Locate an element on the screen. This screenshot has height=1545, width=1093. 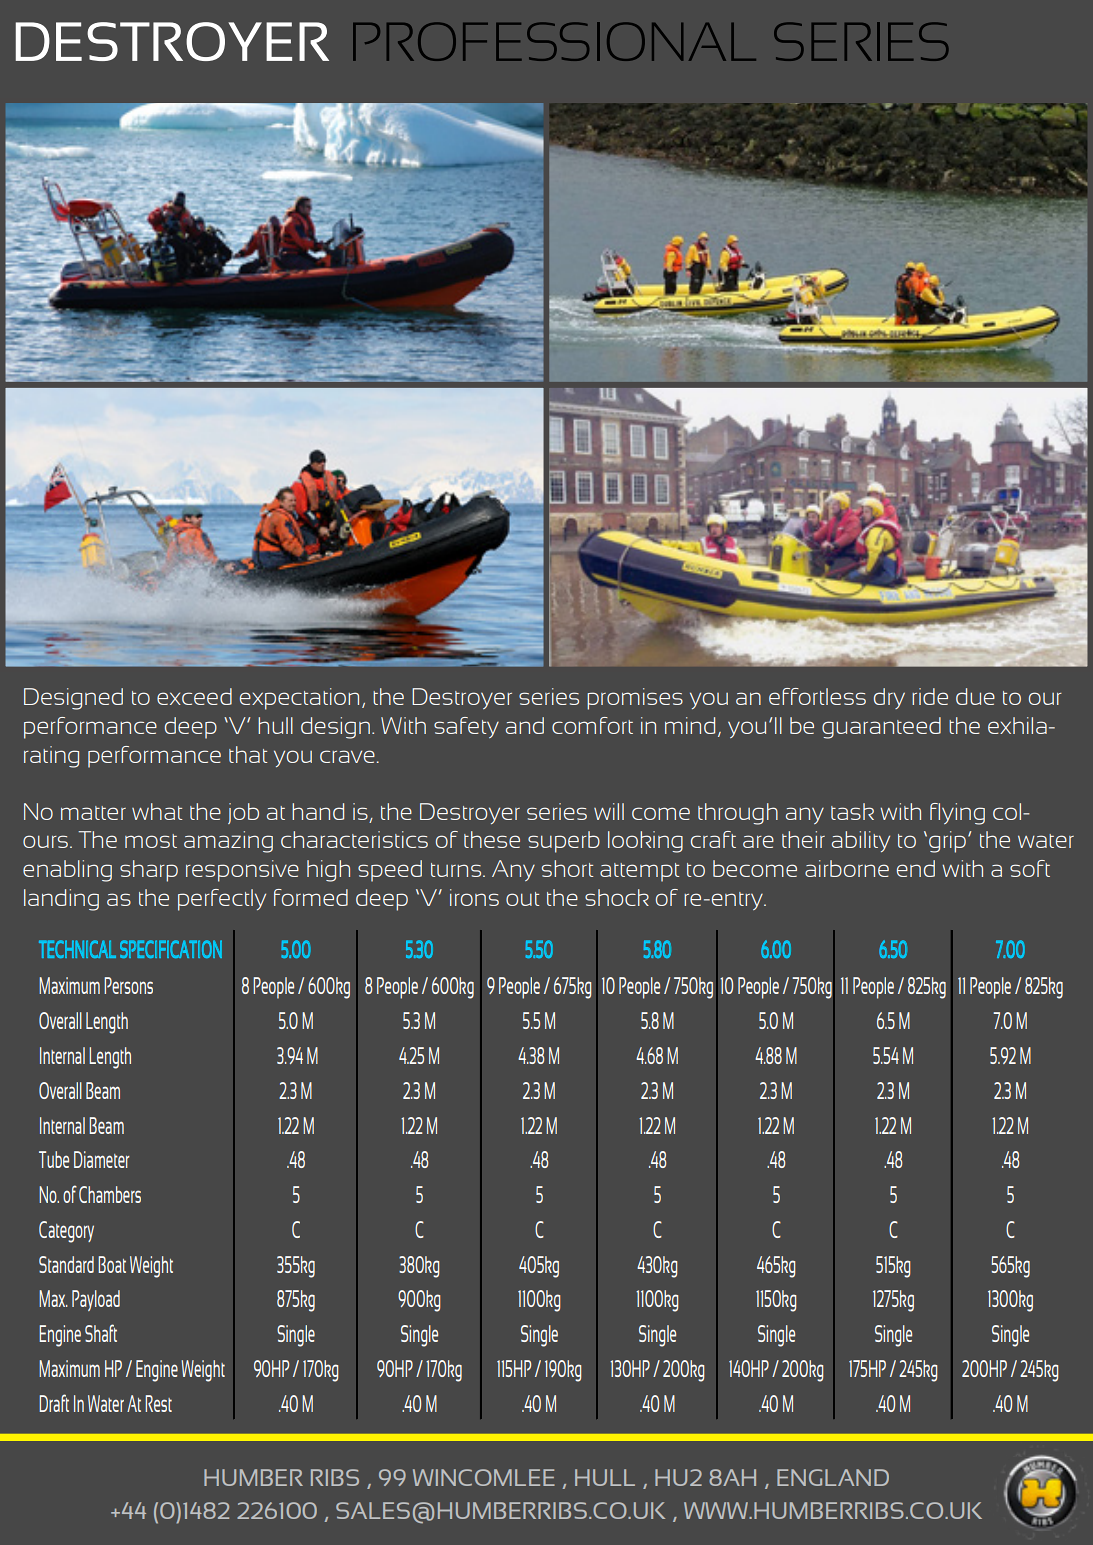
ride is located at coordinates (930, 696).
